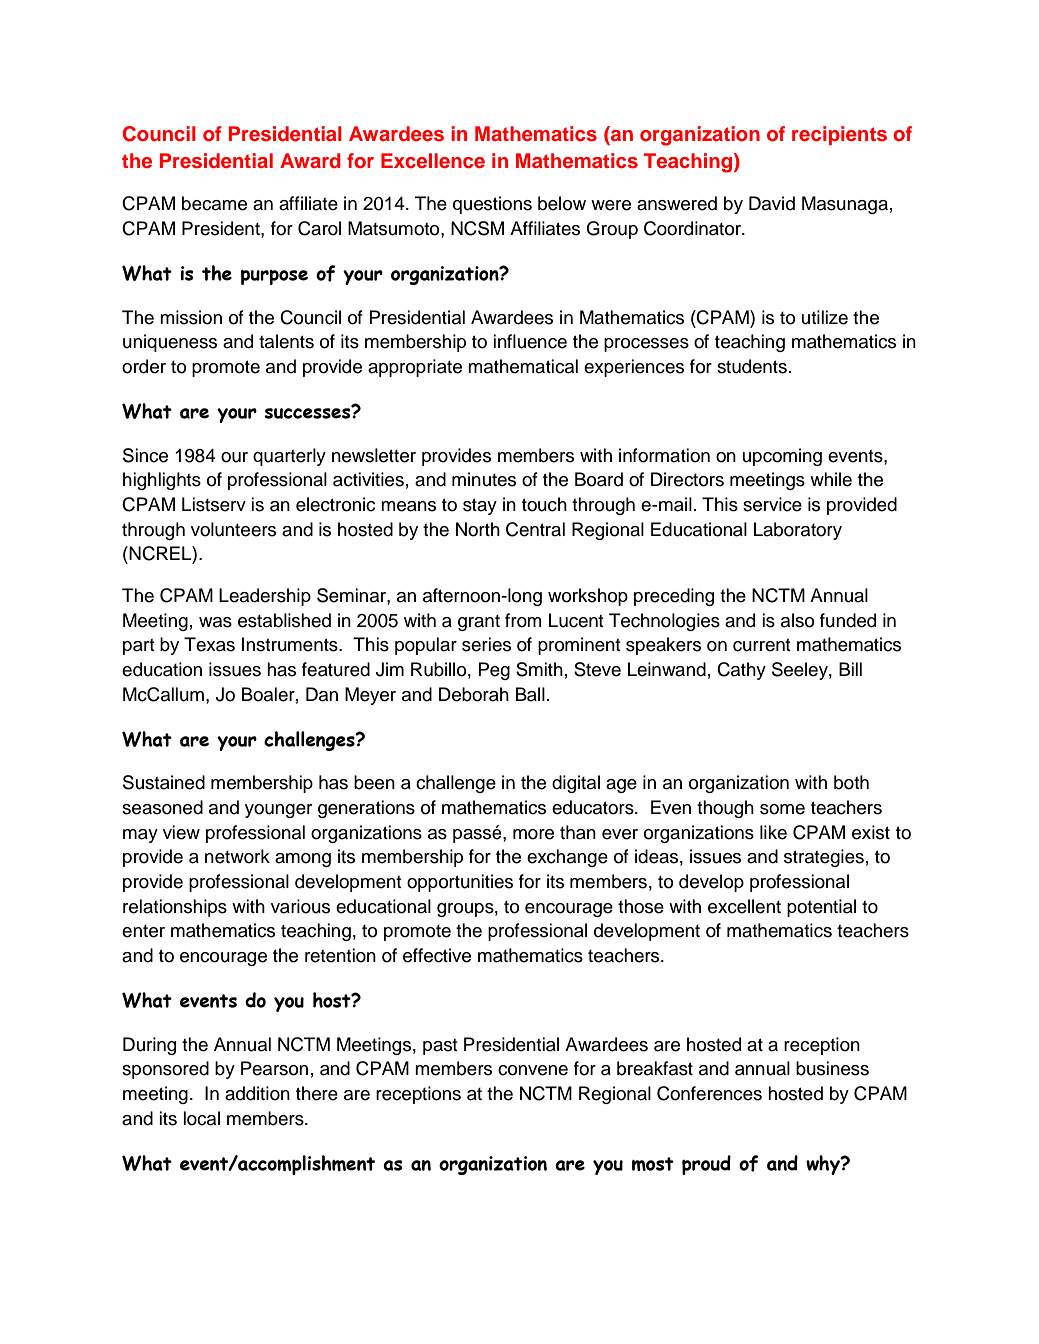 The height and width of the document is (1344, 1039). Describe the element at coordinates (533, 1070) in the document. I see `convene` at that location.
